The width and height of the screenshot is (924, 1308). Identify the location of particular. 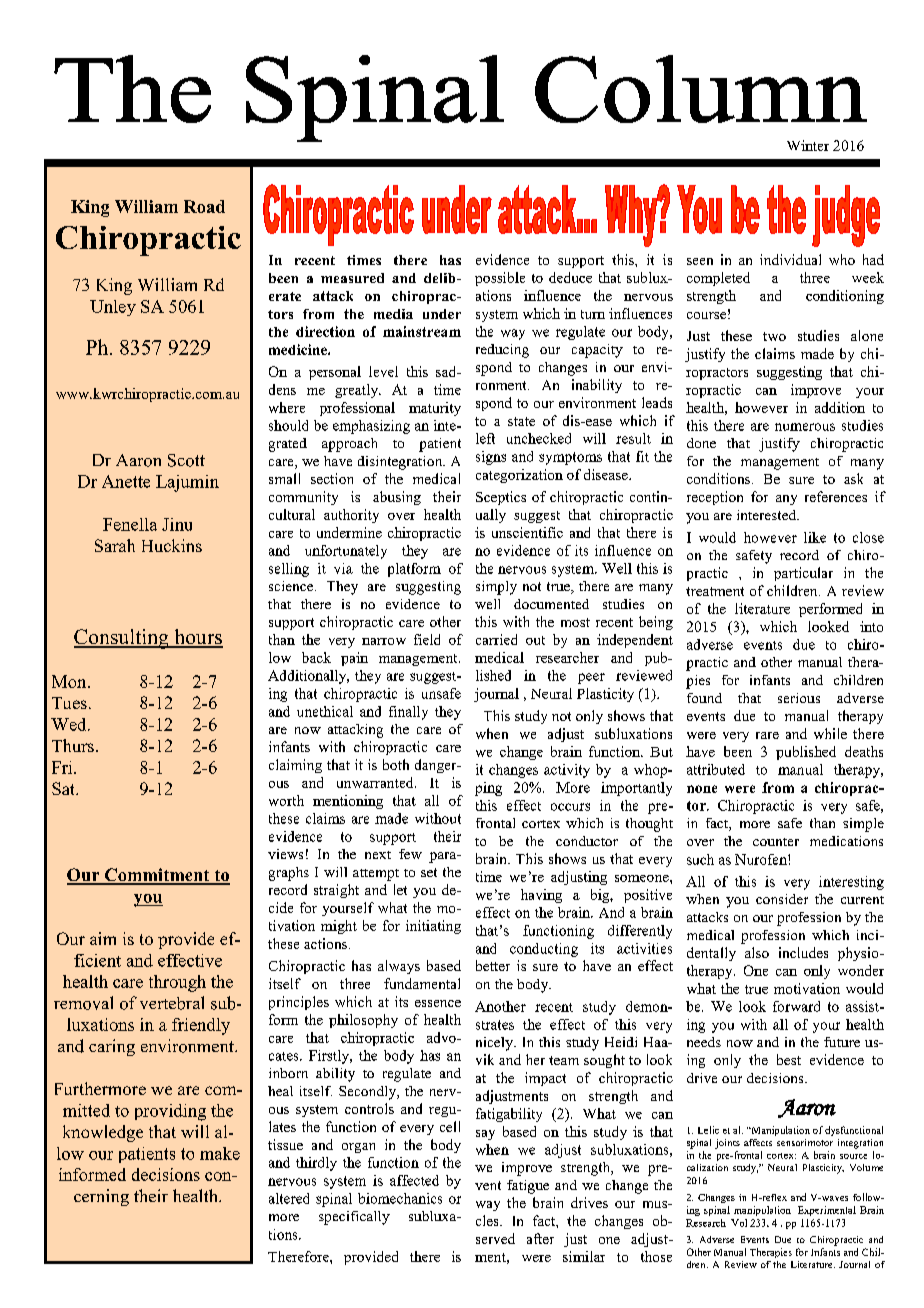
(803, 574).
